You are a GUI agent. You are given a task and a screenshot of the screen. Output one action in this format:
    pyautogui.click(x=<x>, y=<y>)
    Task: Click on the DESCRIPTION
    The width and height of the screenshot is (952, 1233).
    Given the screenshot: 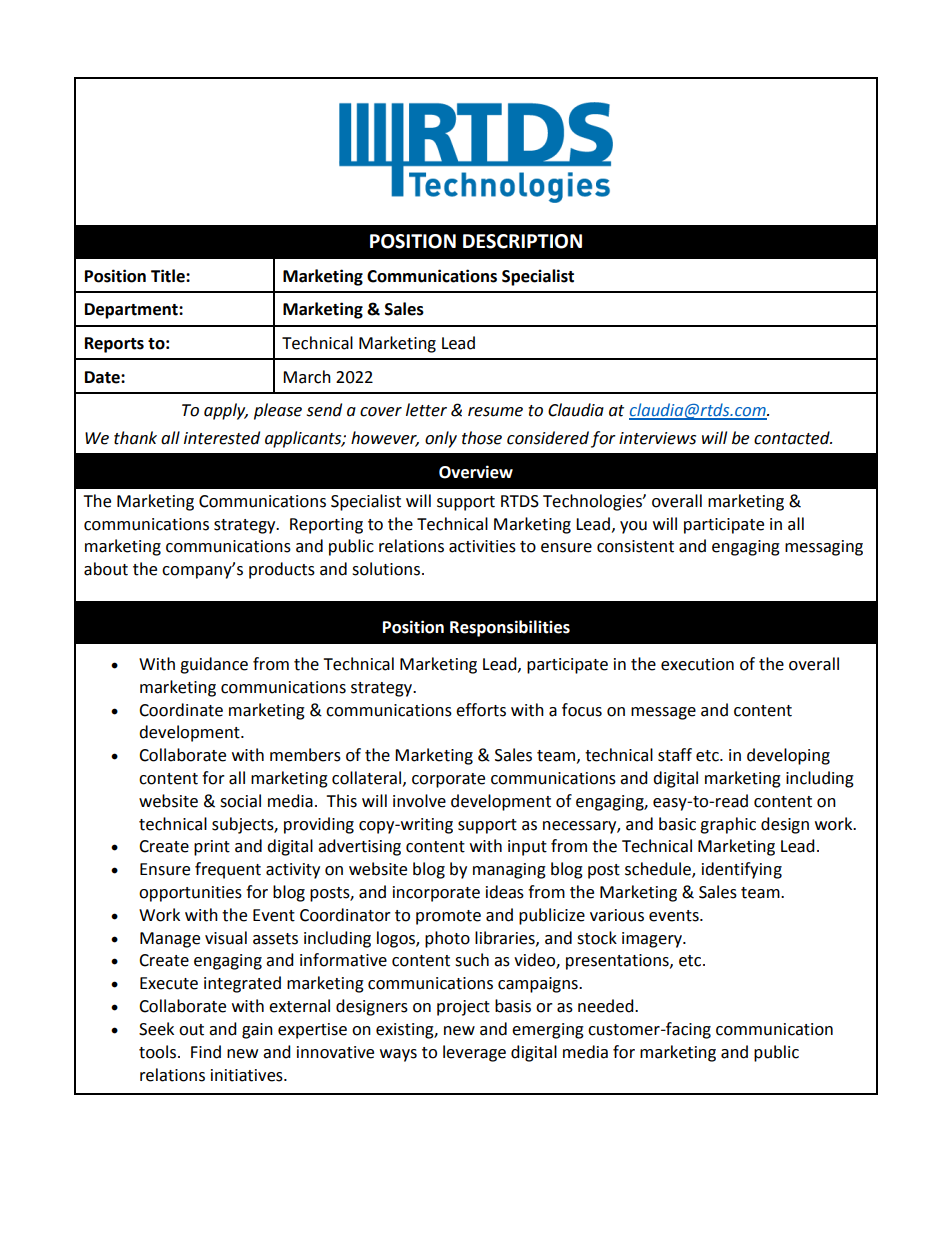 What is the action you would take?
    pyautogui.click(x=522, y=241)
